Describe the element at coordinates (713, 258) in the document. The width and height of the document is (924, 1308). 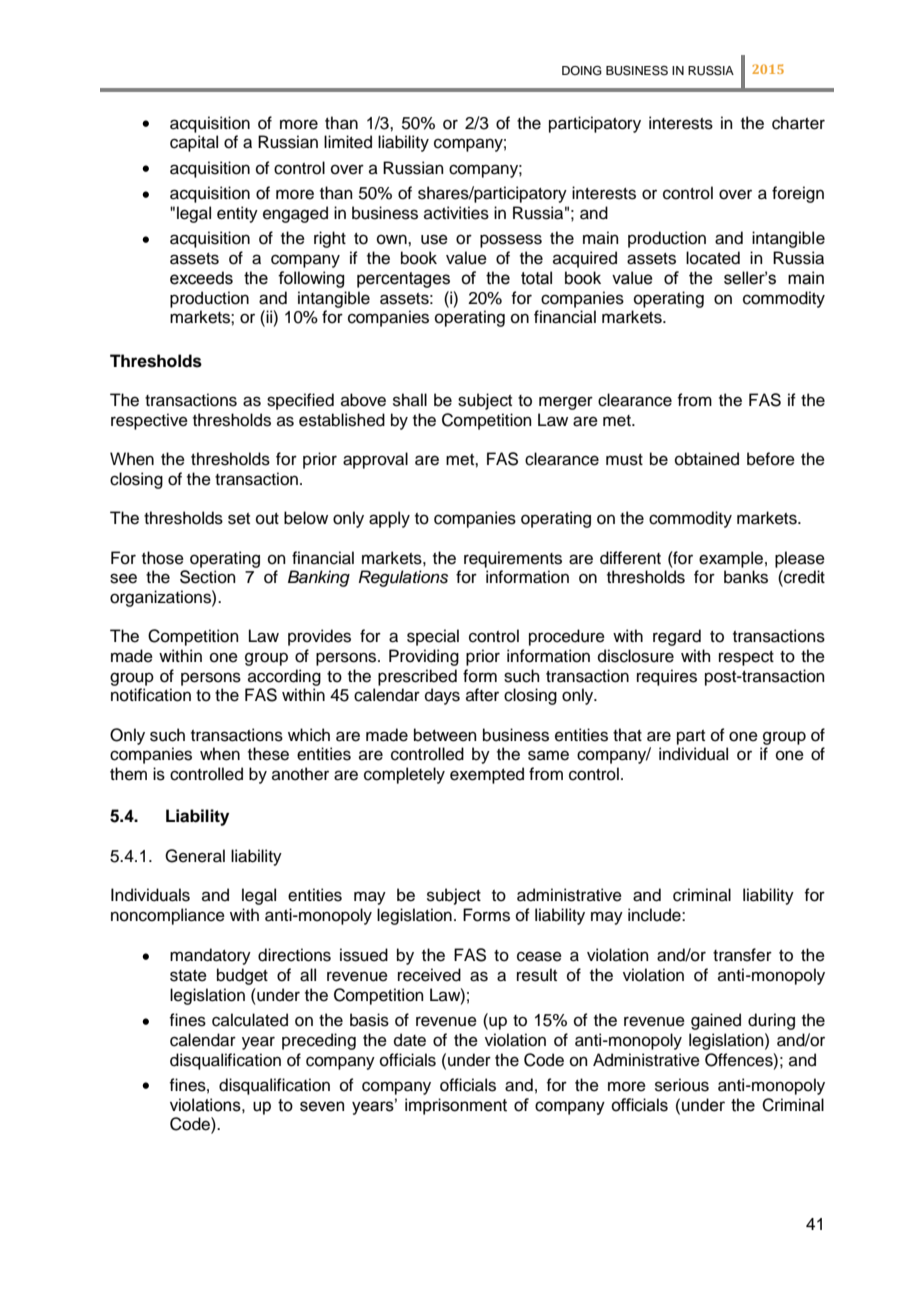
I see `located` at that location.
